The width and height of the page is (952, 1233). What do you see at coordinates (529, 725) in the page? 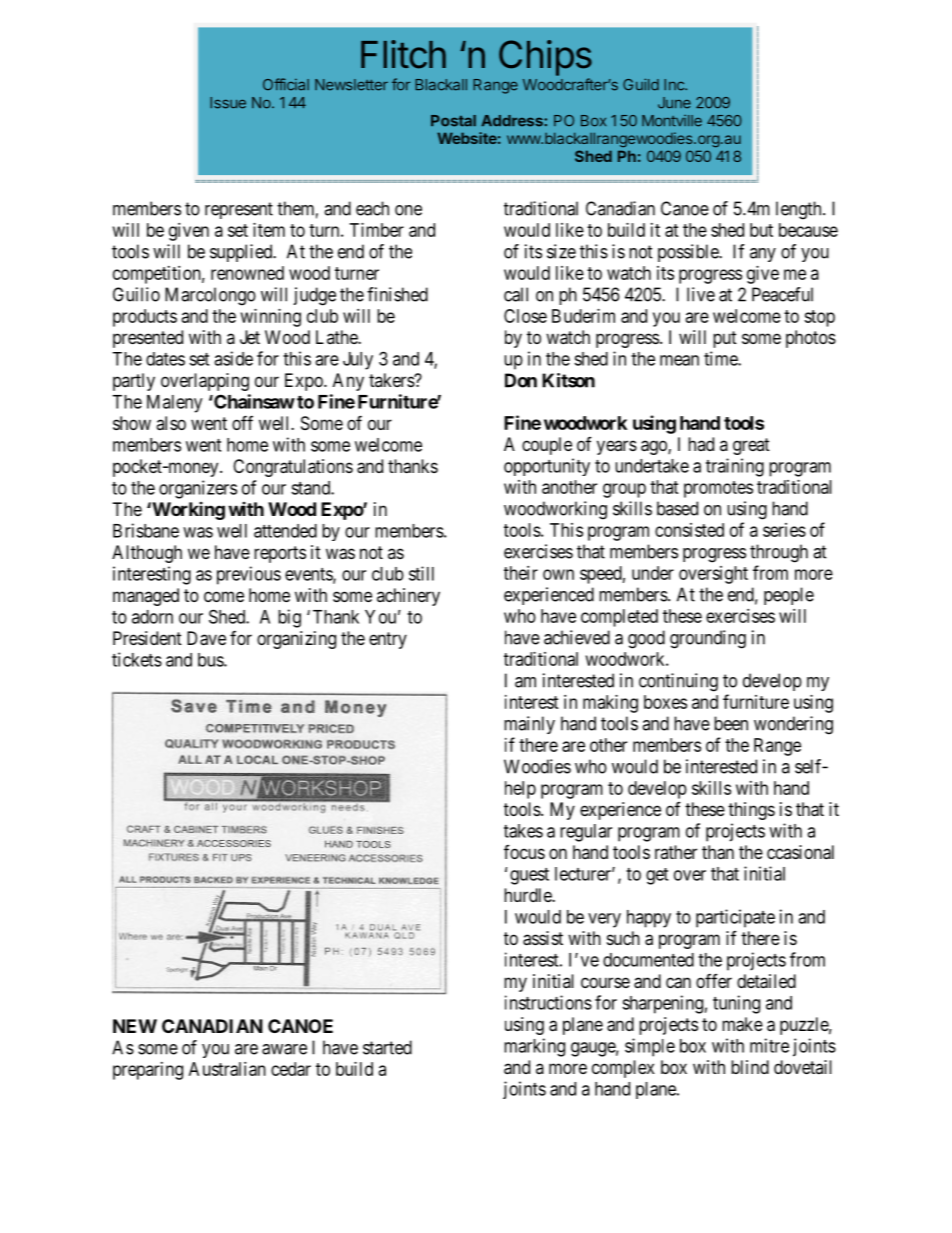
I see `mainly` at bounding box center [529, 725].
